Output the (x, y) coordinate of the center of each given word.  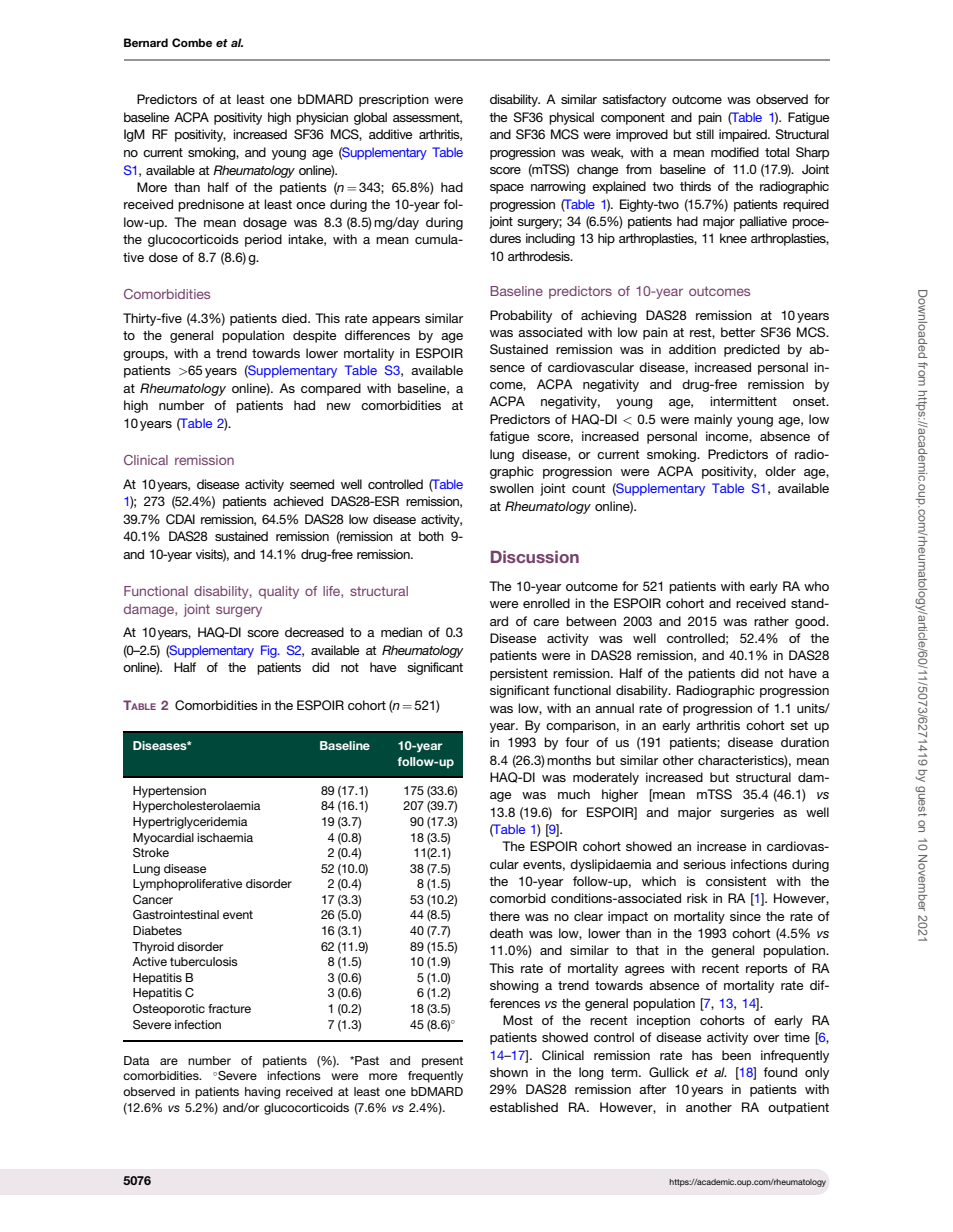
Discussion (535, 557)
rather (771, 621)
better (738, 332)
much (574, 794)
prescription (394, 100)
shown (509, 1072)
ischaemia (225, 837)
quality (279, 592)
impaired (744, 135)
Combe (192, 42)
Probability (521, 316)
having (262, 1093)
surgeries (747, 813)
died (295, 318)
